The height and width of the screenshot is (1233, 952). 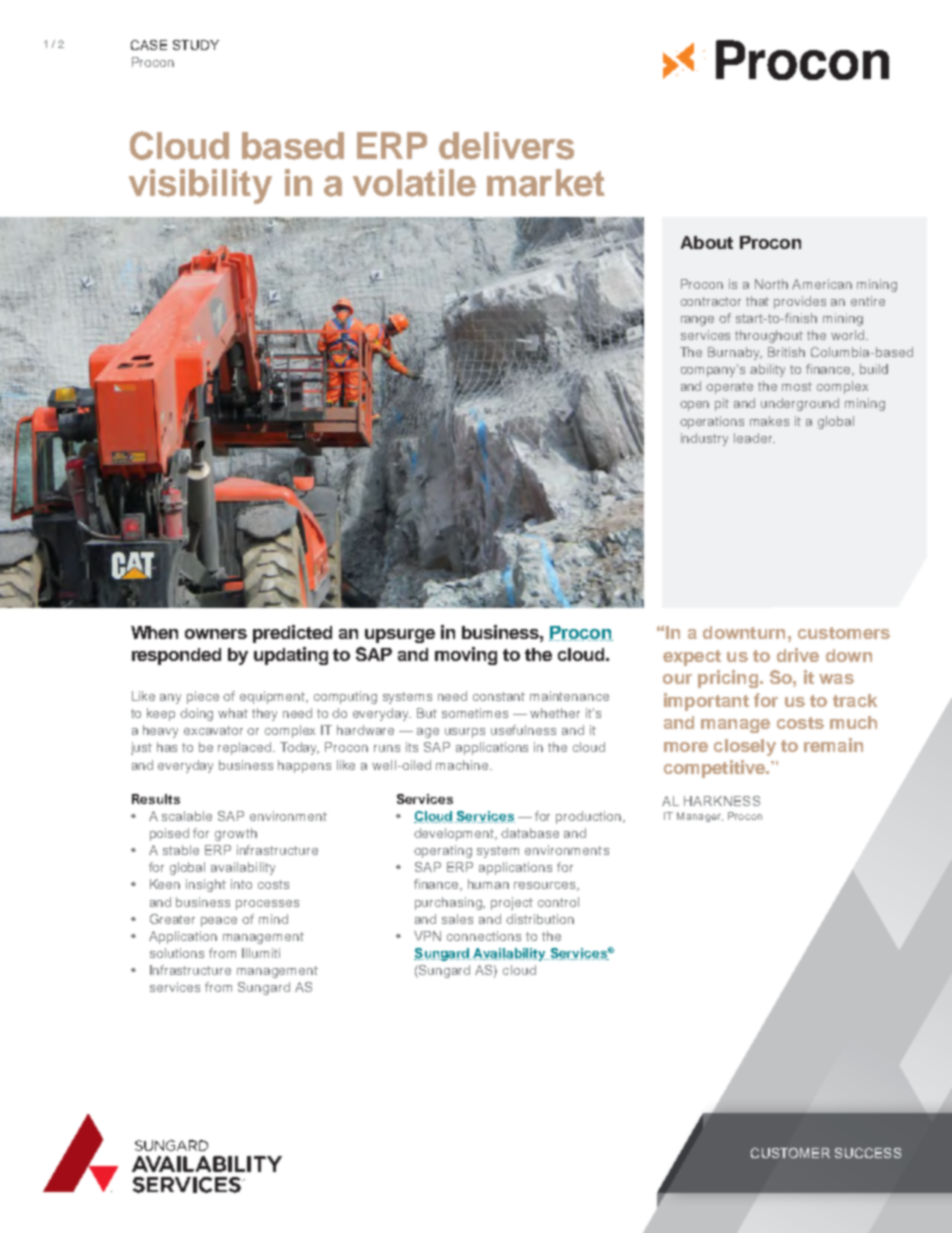 What do you see at coordinates (707, 242) in the screenshot?
I see `About` at bounding box center [707, 242].
